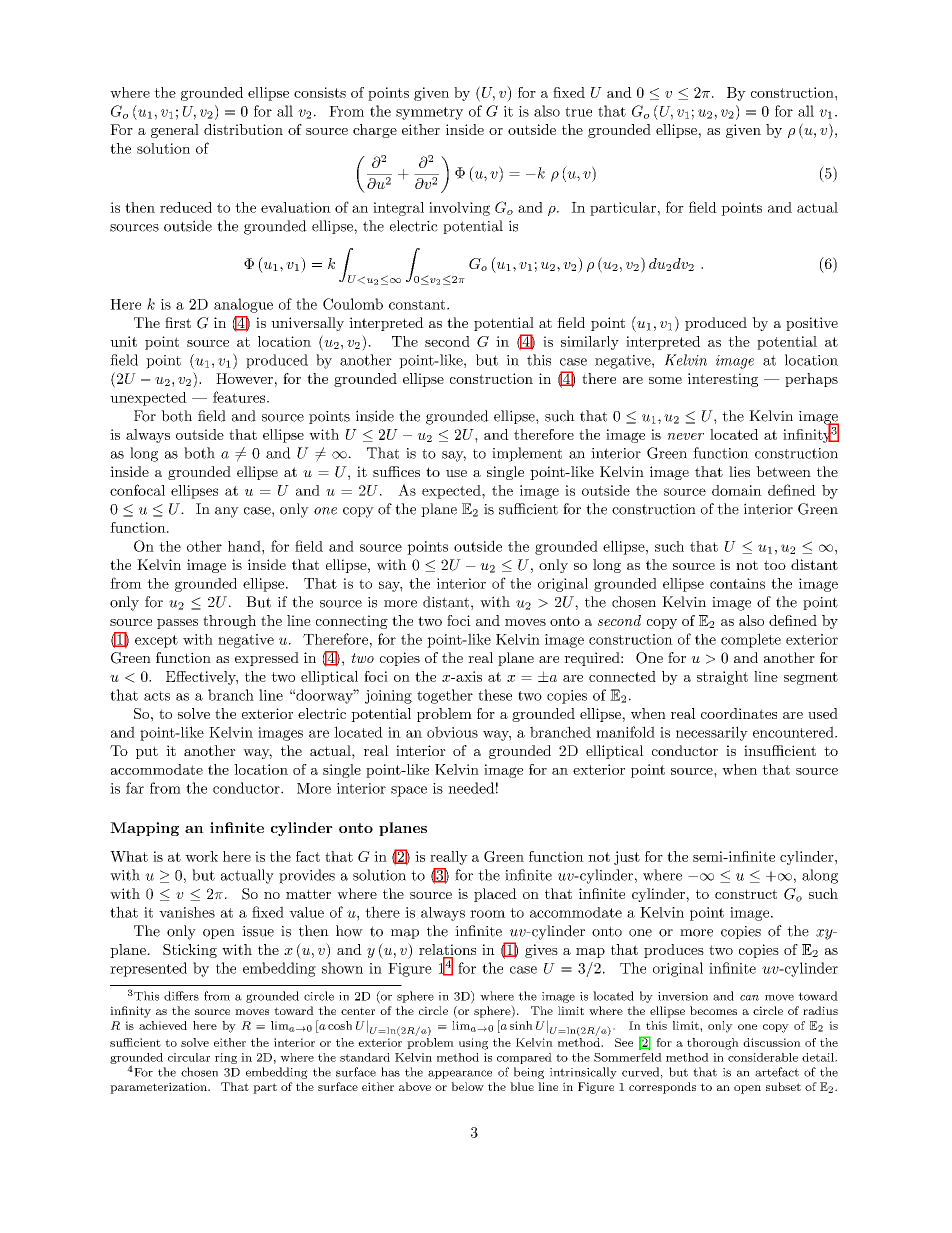 The image size is (952, 1233). I want to click on general, so click(175, 131).
